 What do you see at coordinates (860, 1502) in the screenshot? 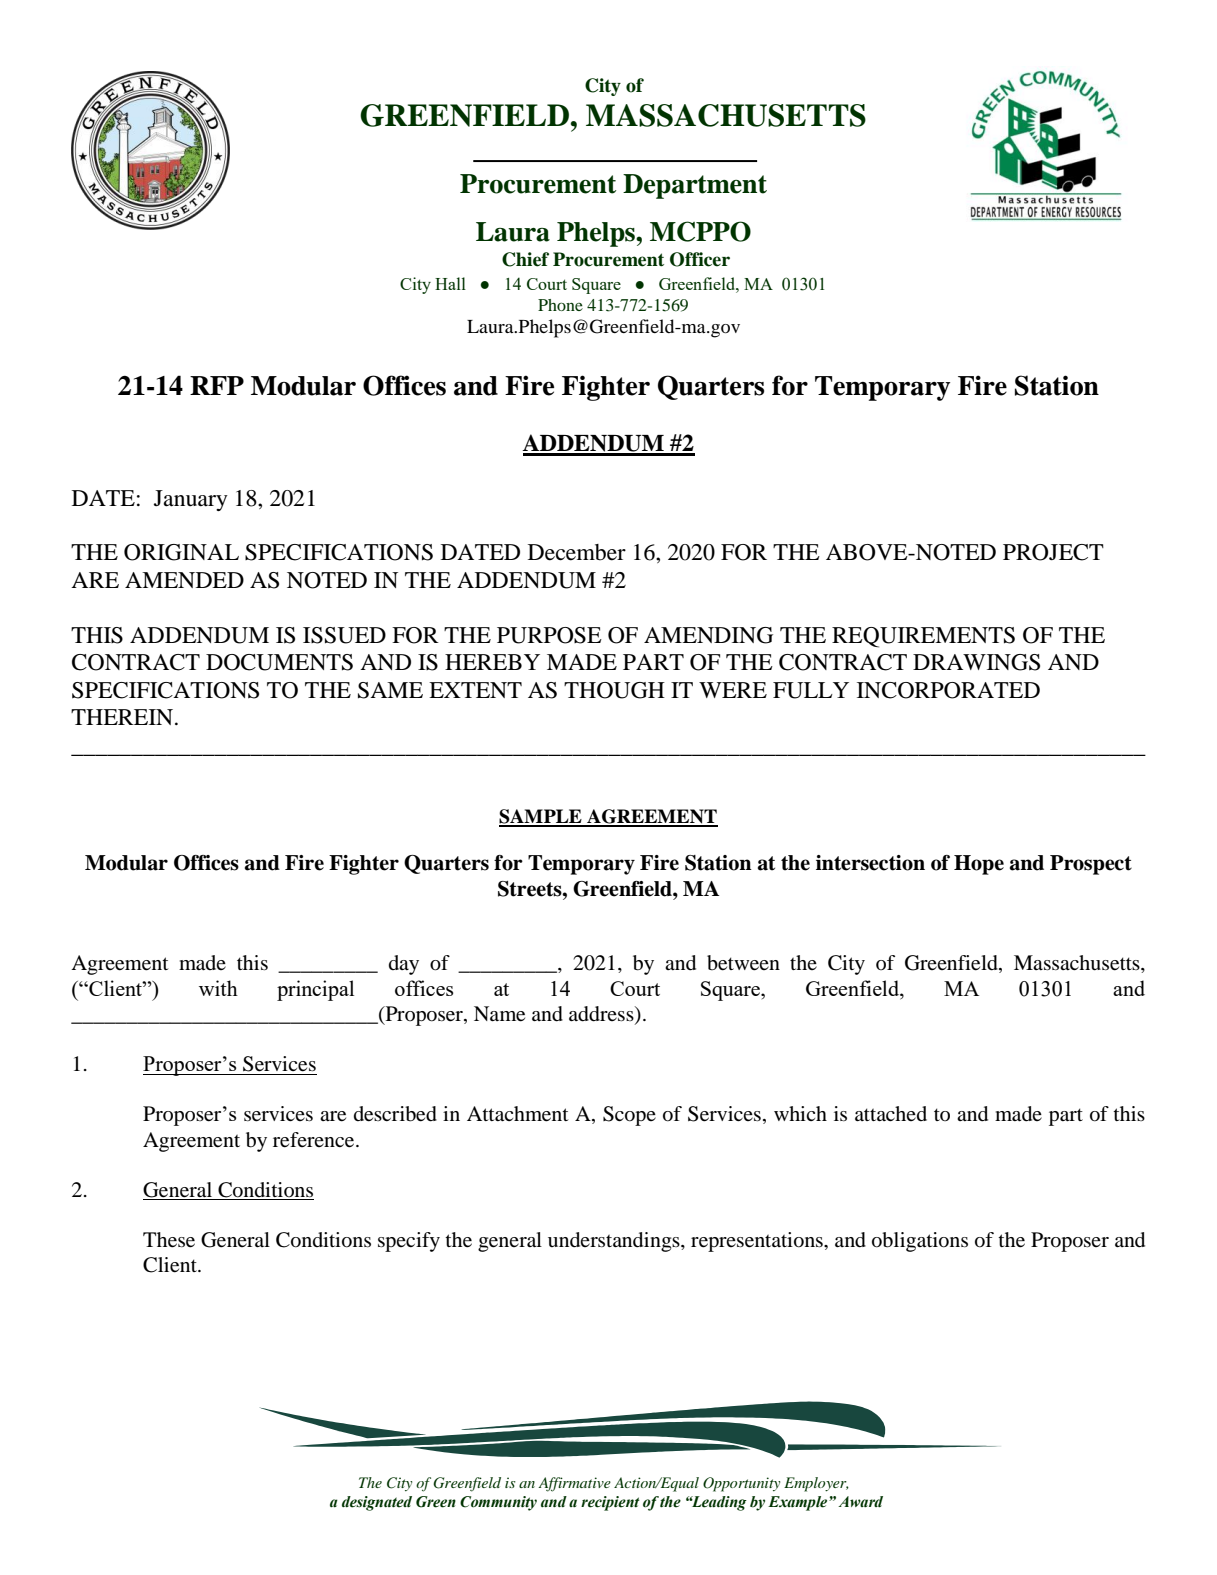
I see `Award` at bounding box center [860, 1502].
